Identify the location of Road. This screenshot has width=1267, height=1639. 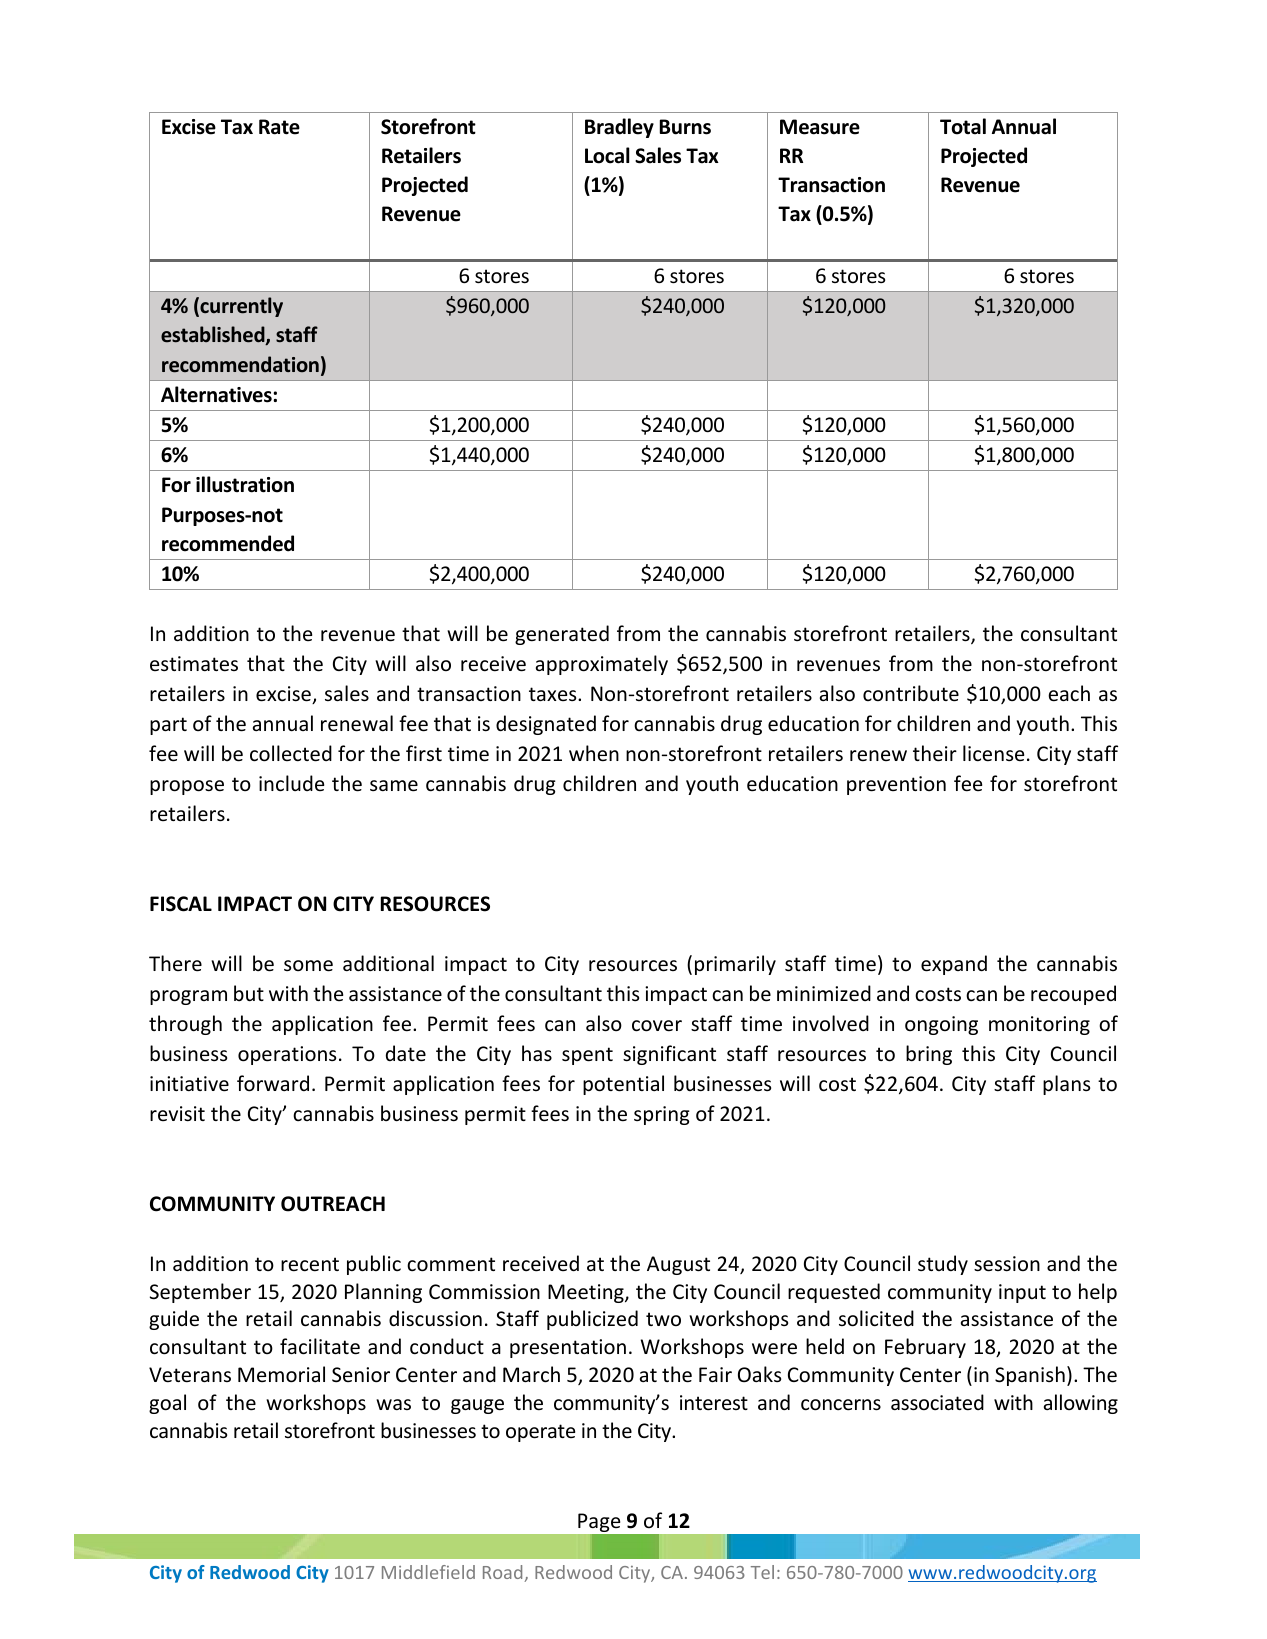
(504, 1573).
